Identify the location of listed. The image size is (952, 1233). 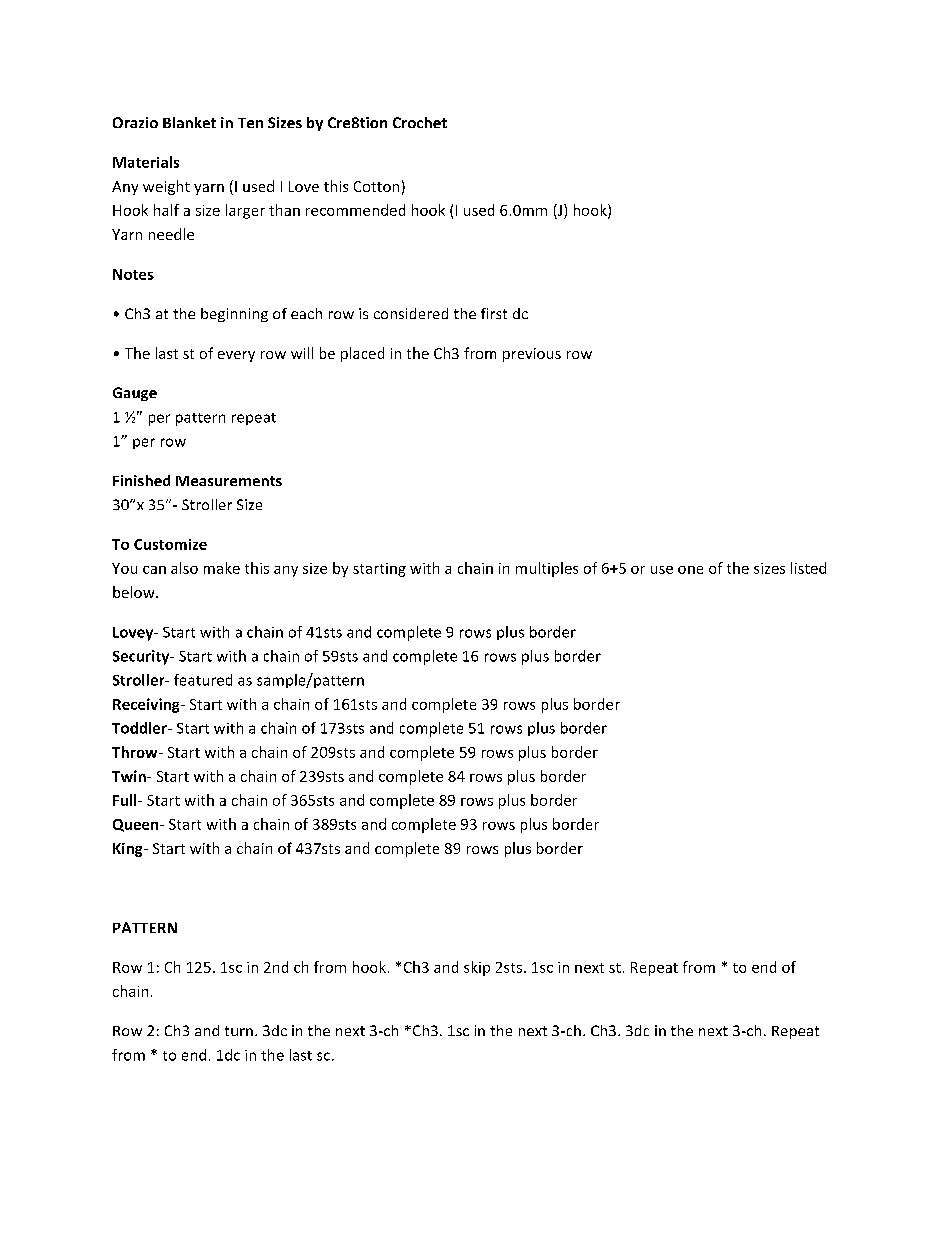
(808, 568).
